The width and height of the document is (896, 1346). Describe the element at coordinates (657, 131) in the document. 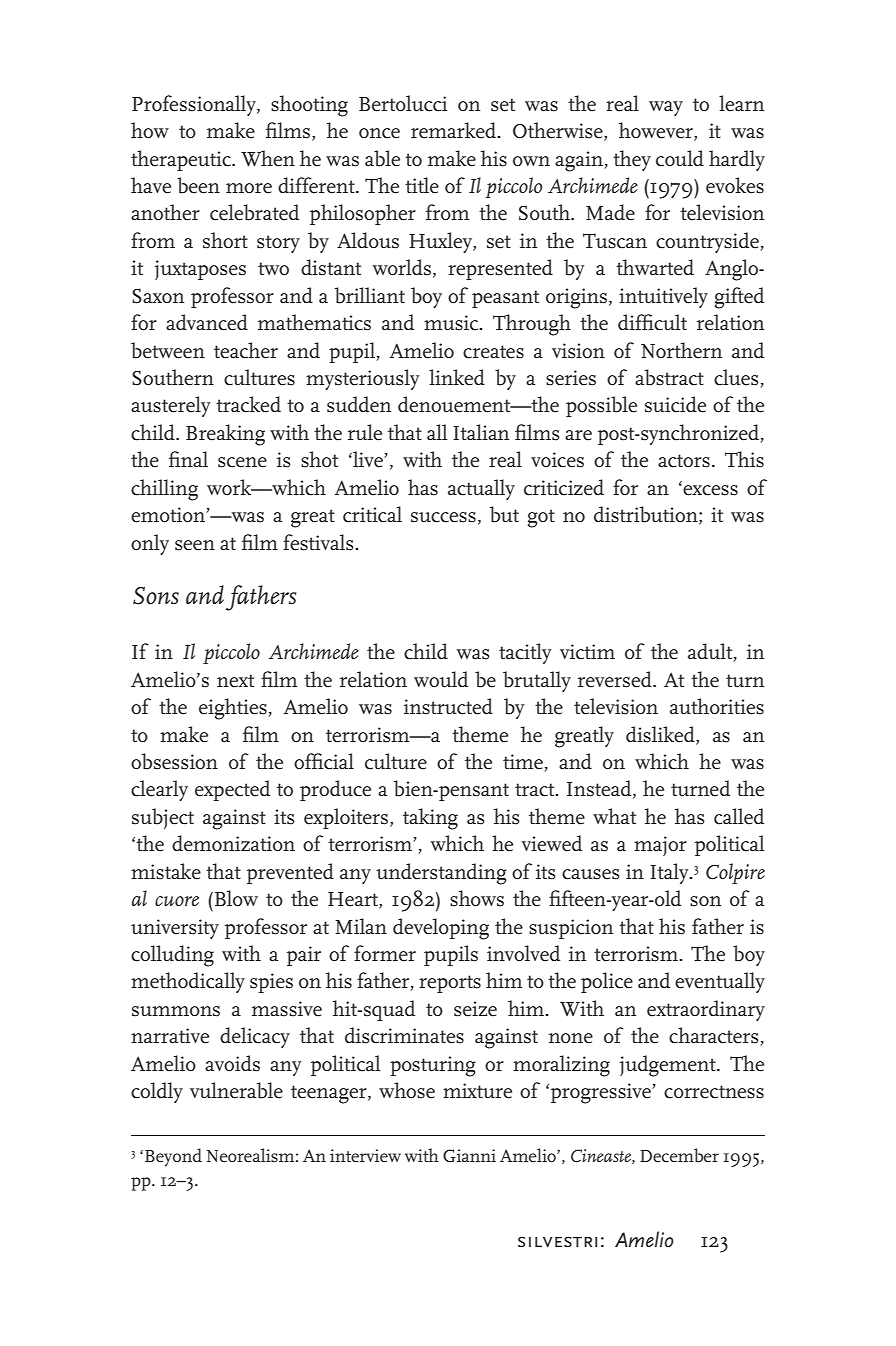

I see `however` at that location.
